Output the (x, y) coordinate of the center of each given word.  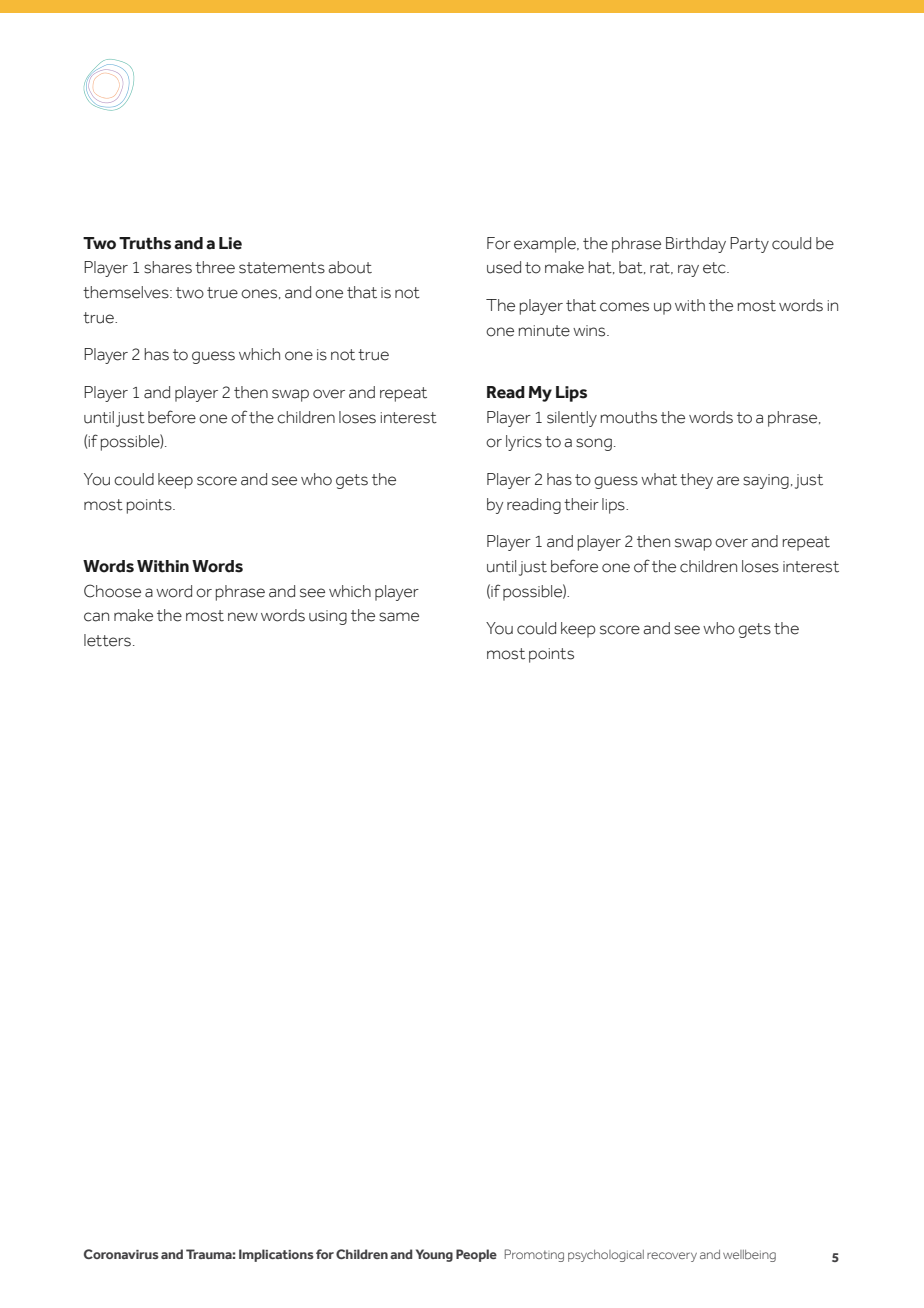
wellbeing (749, 1256)
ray (688, 270)
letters (107, 640)
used (504, 267)
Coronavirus (121, 1254)
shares (168, 267)
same (399, 617)
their (581, 504)
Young (434, 1255)
